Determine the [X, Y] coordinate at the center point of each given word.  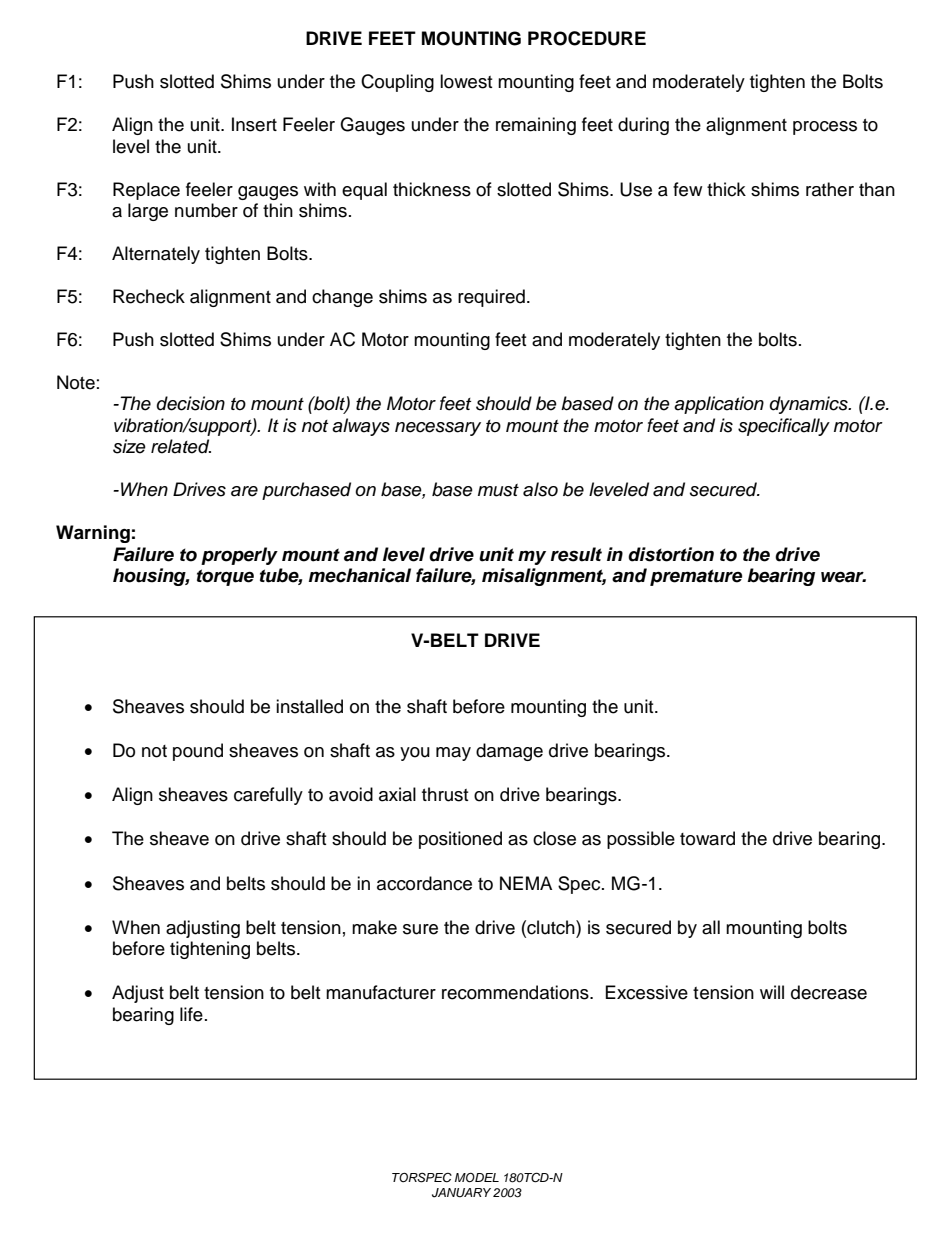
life [191, 1014]
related [181, 446]
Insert [254, 124]
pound [198, 752]
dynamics [810, 405]
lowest [466, 81]
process [825, 128]
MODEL [477, 1178]
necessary [438, 429]
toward [707, 838]
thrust [445, 794]
